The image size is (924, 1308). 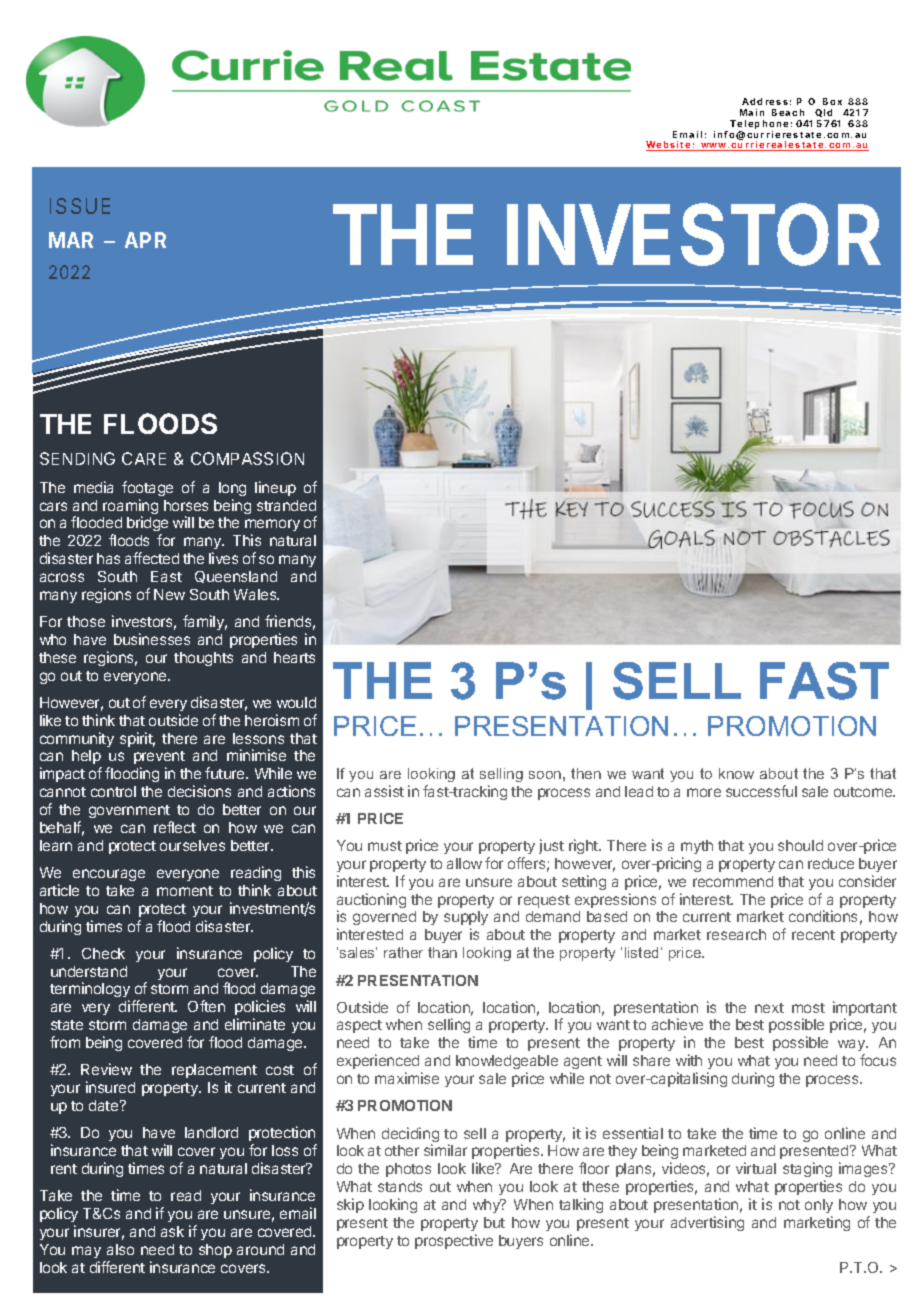 What do you see at coordinates (769, 1008) in the screenshot?
I see `next` at bounding box center [769, 1008].
